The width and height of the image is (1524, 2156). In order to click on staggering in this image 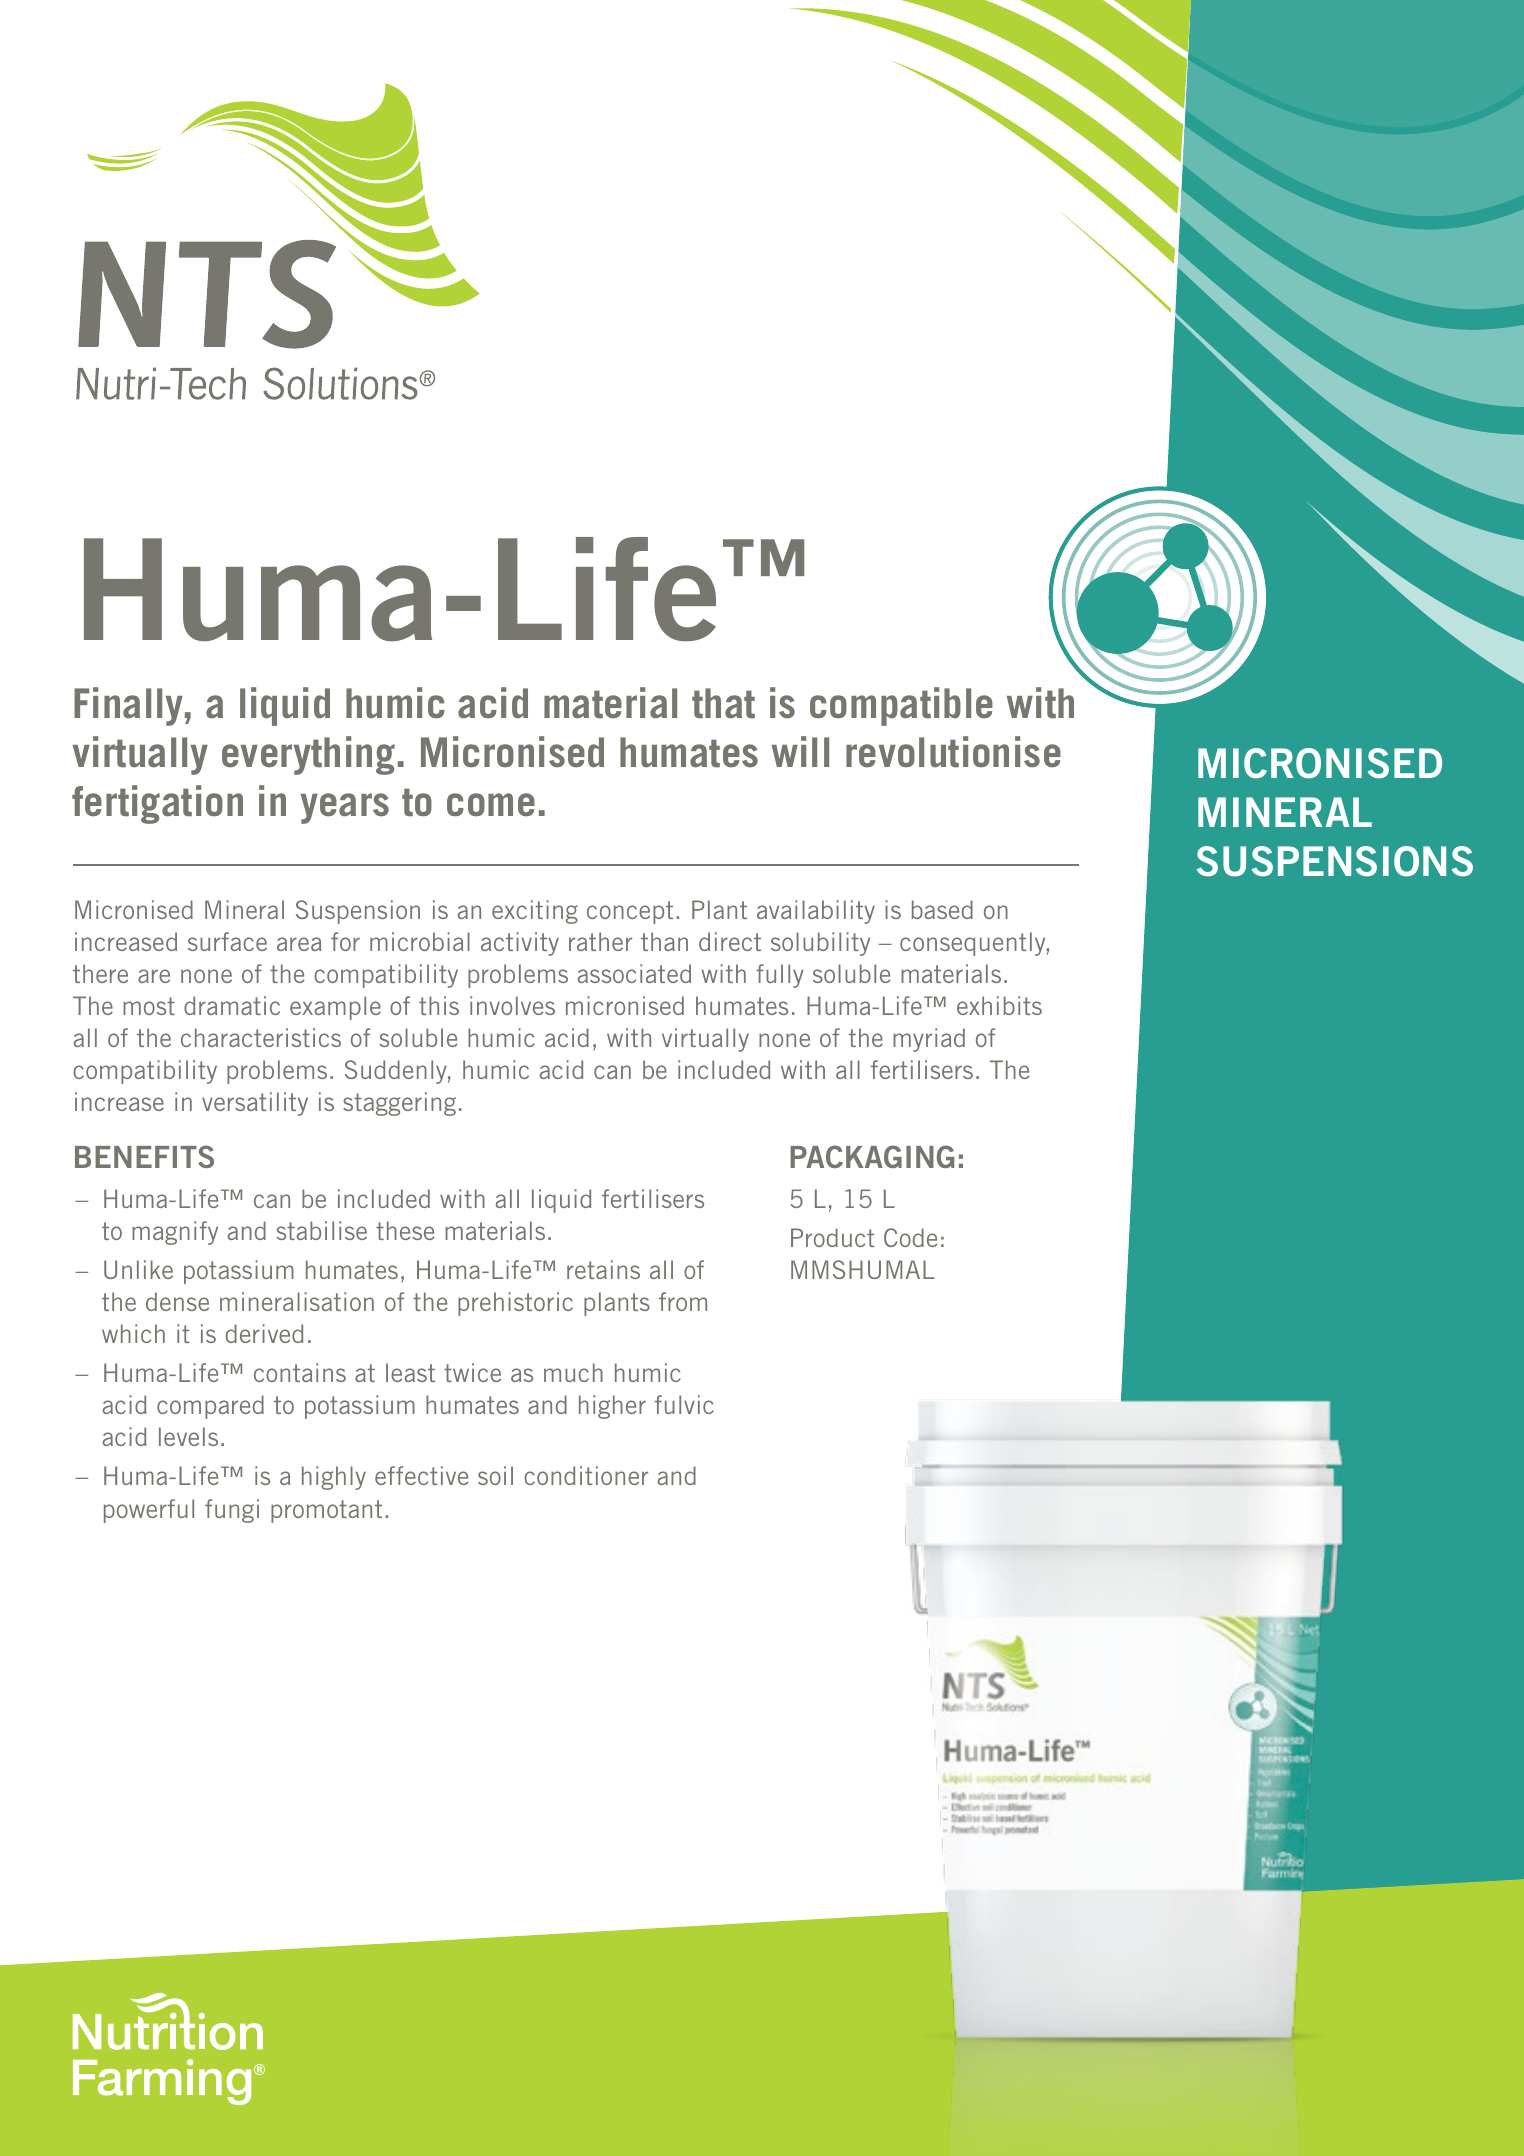, I will do `click(399, 1104)`.
